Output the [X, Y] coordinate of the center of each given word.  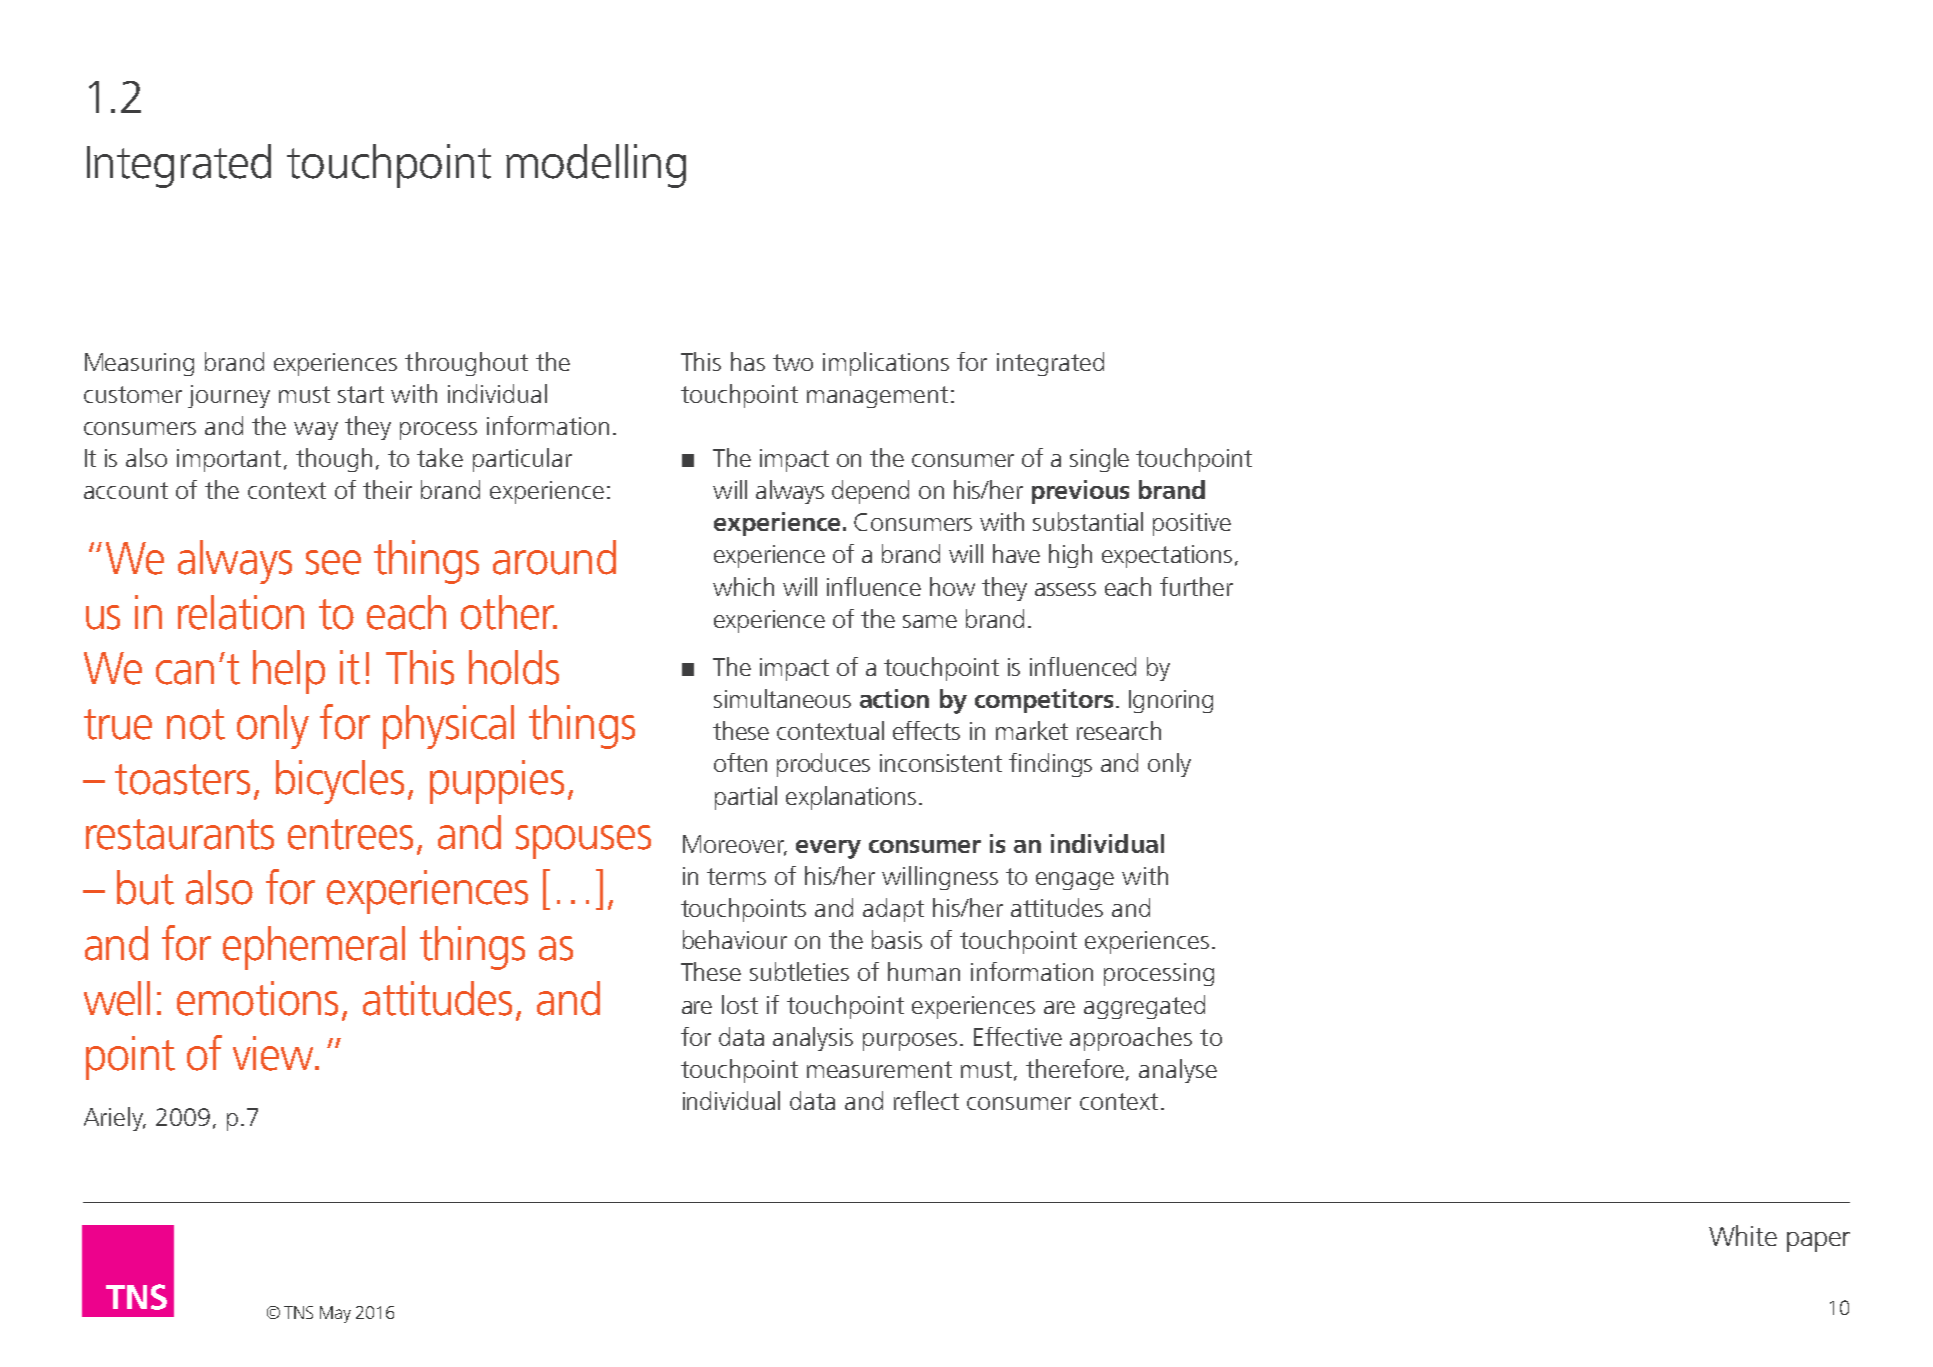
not [196, 724]
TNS [298, 1312]
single [1099, 460]
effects [926, 730]
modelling [596, 166]
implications [886, 364]
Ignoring [1171, 701]
